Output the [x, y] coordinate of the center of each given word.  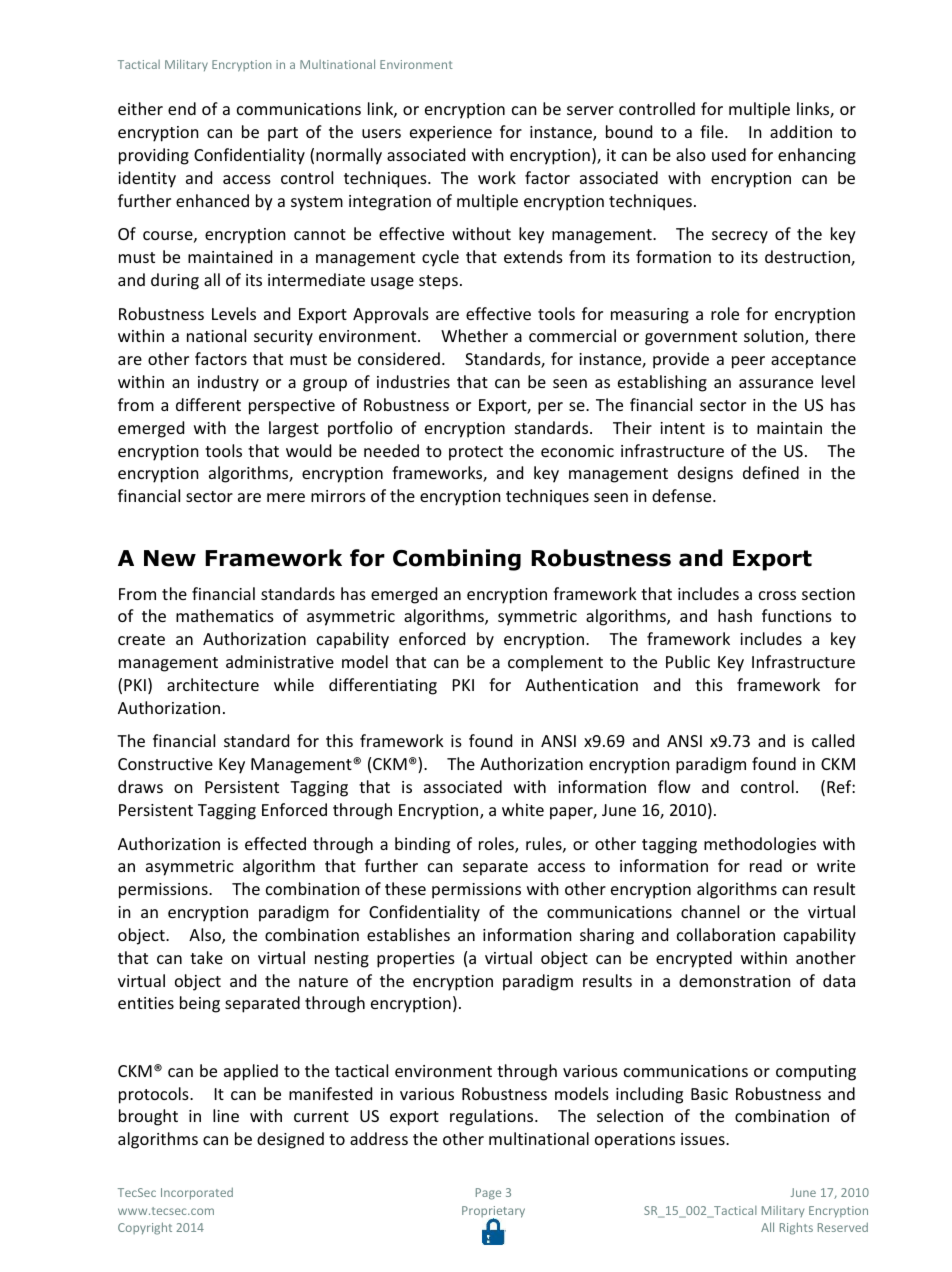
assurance [776, 383]
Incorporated [197, 1193]
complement [555, 663]
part [283, 134]
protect [476, 453]
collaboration [726, 934]
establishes [408, 934]
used [729, 154]
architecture [213, 684]
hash [735, 615]
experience [451, 134]
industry [228, 383]
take [206, 957]
